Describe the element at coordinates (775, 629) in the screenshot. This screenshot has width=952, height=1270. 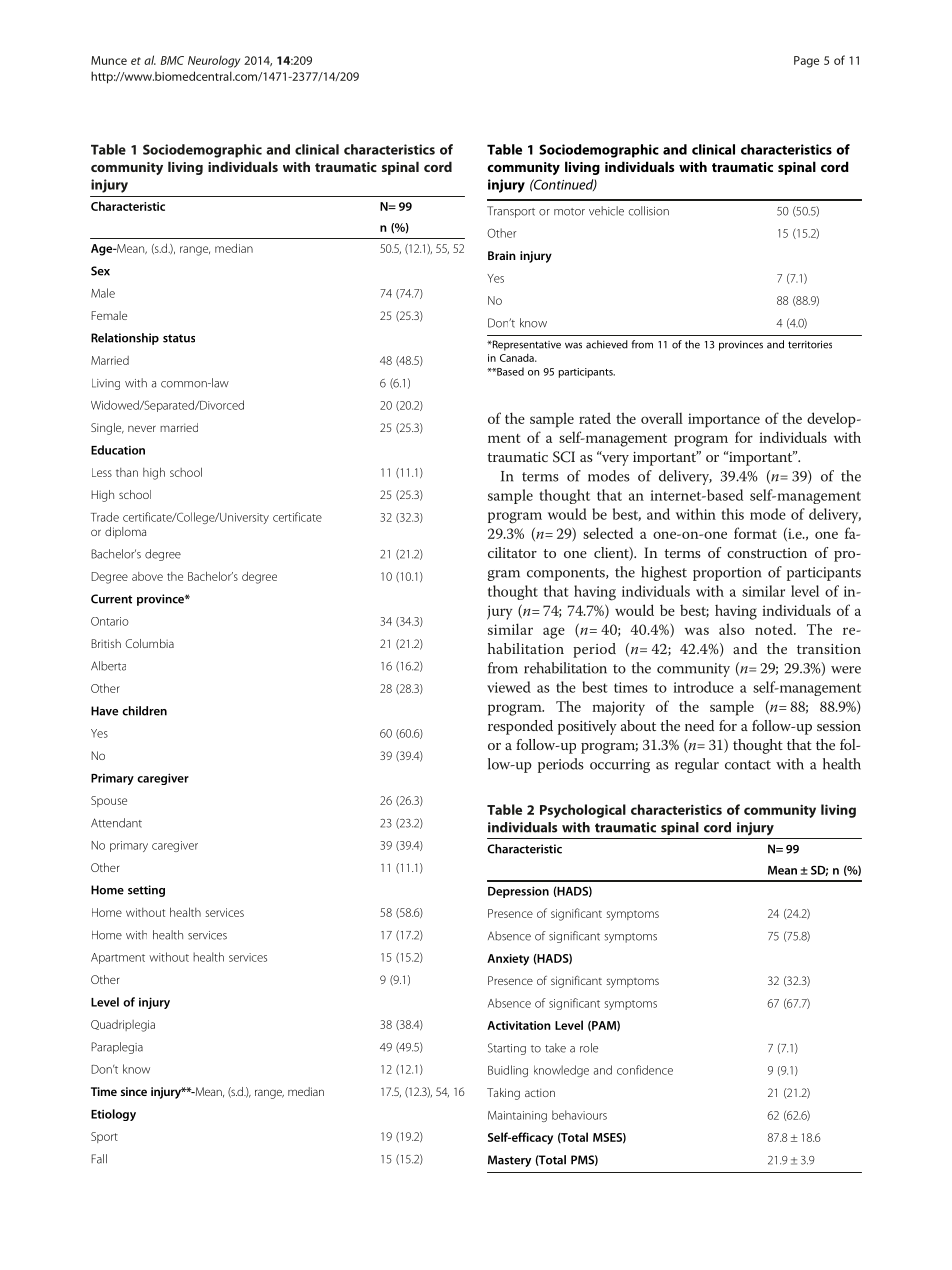
I see `noted` at that location.
